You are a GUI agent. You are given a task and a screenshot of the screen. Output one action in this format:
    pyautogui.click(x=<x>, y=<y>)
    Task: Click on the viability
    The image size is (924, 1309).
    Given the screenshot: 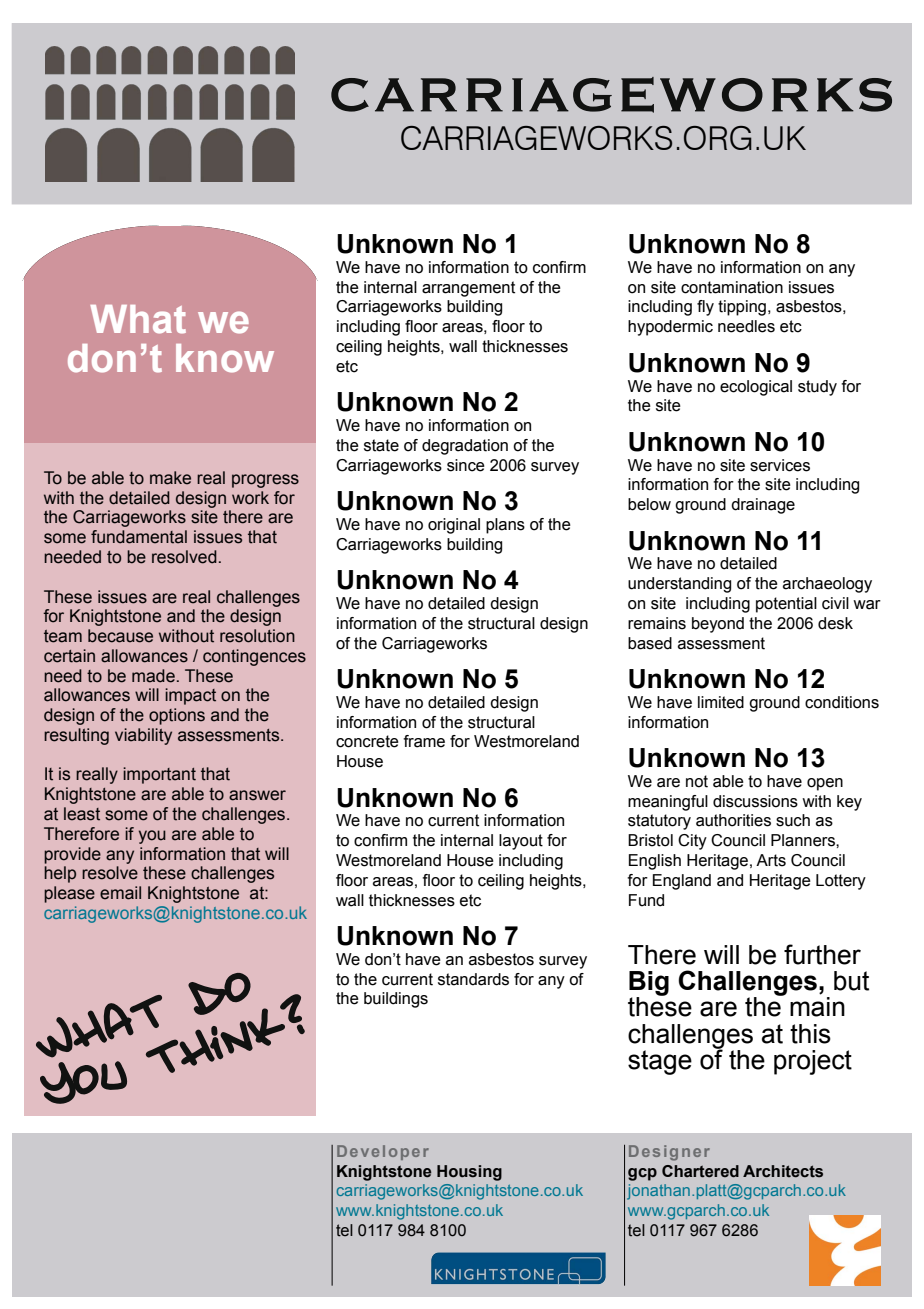 What is the action you would take?
    pyautogui.click(x=143, y=736)
